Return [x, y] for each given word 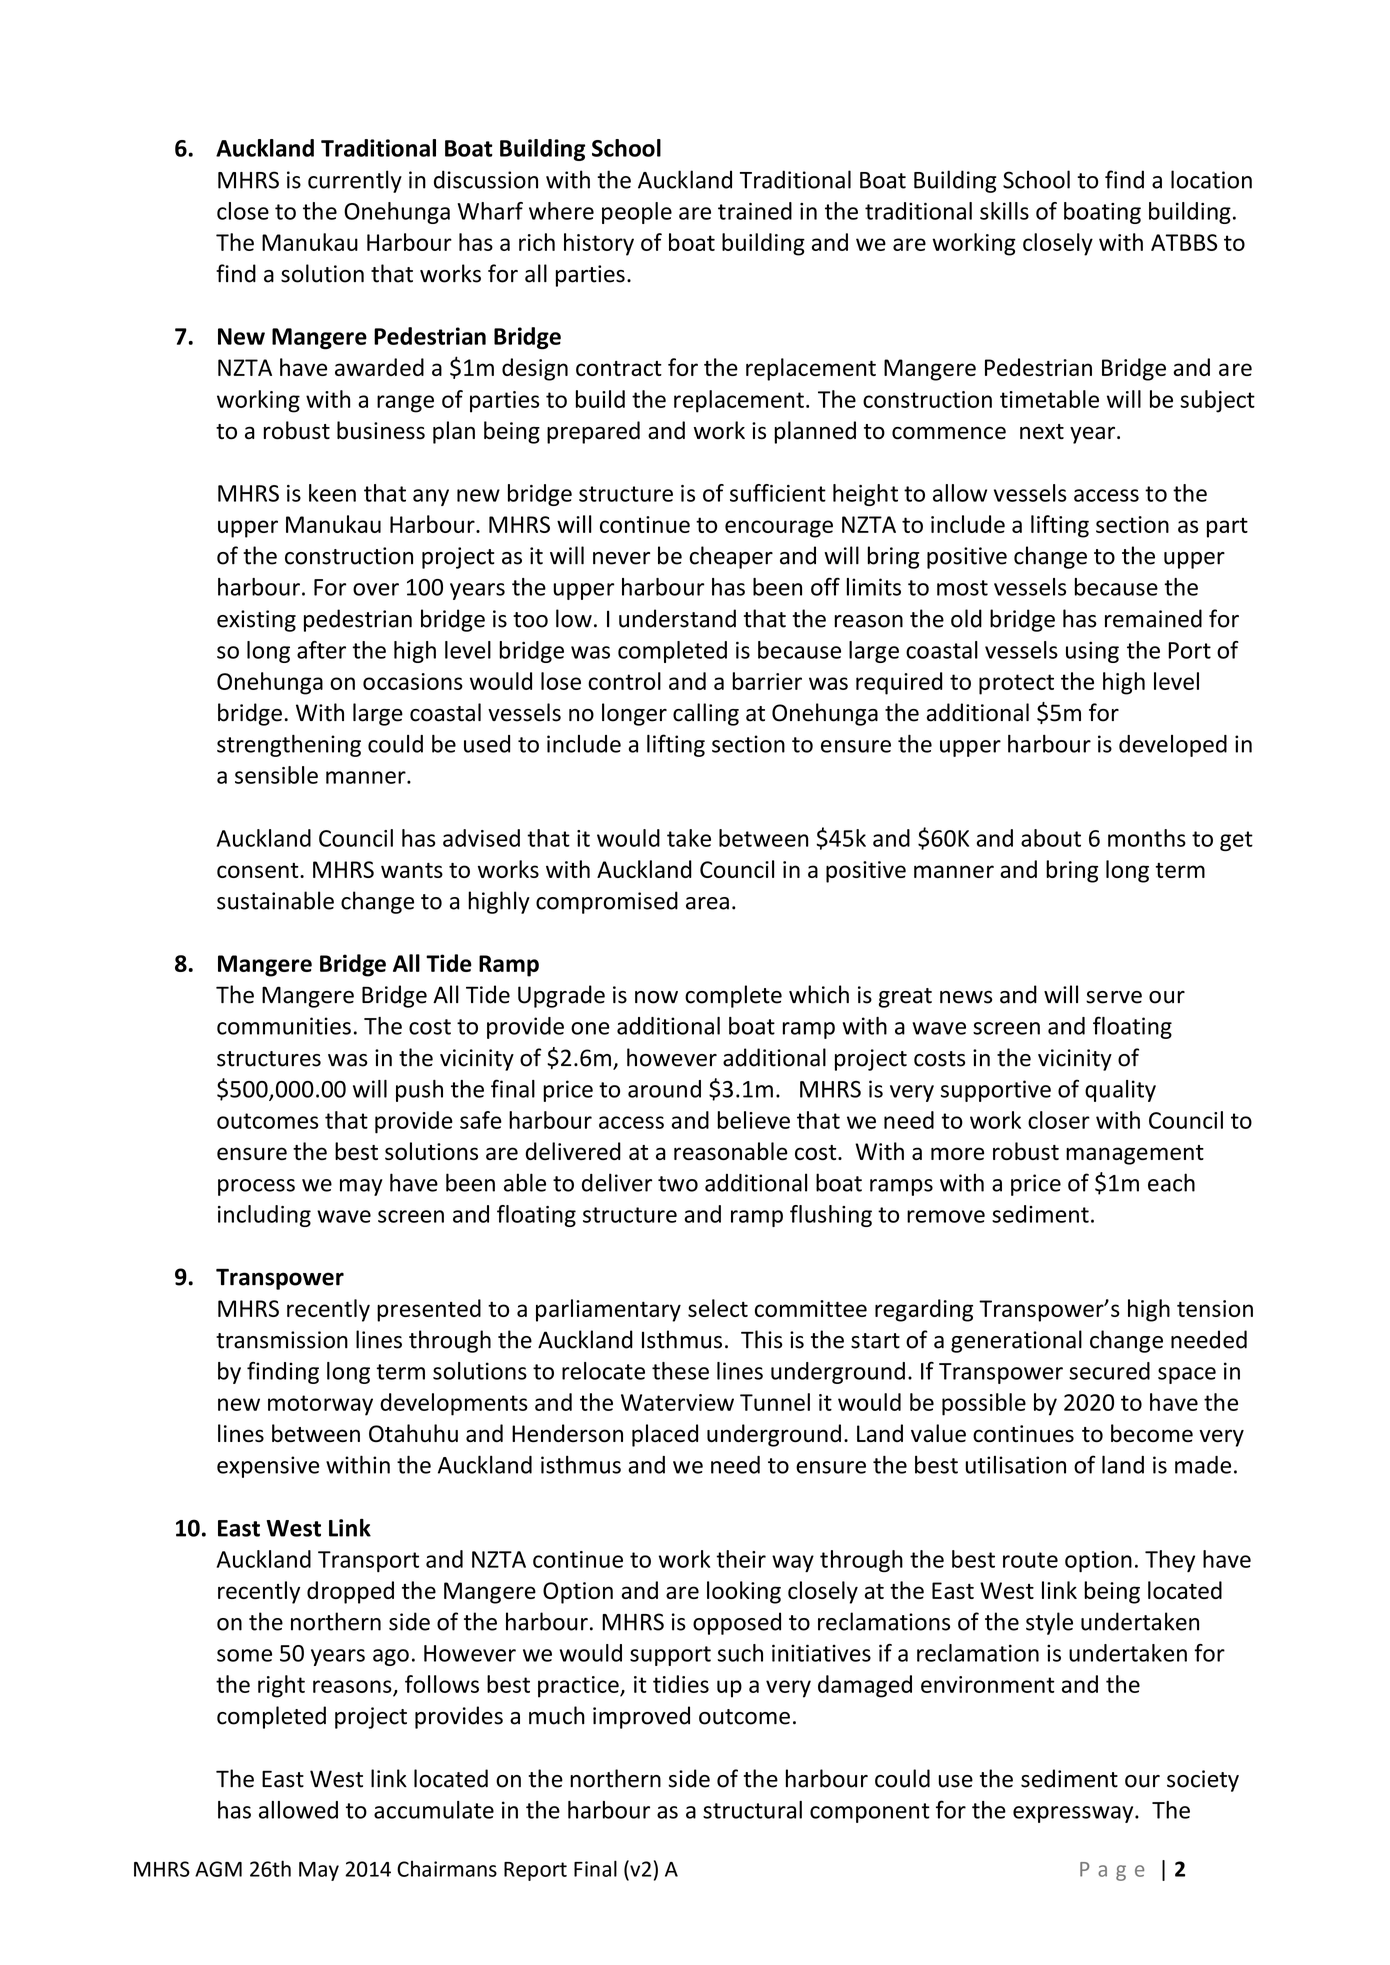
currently [355, 181]
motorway [320, 1405]
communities [284, 1026]
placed [665, 1435]
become [1152, 1433]
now [656, 997]
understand [677, 618]
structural [752, 1810]
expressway [1074, 1814]
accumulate [434, 1810]
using [1092, 652]
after [321, 650]
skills [1004, 211]
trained [755, 211]
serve [1114, 997]
